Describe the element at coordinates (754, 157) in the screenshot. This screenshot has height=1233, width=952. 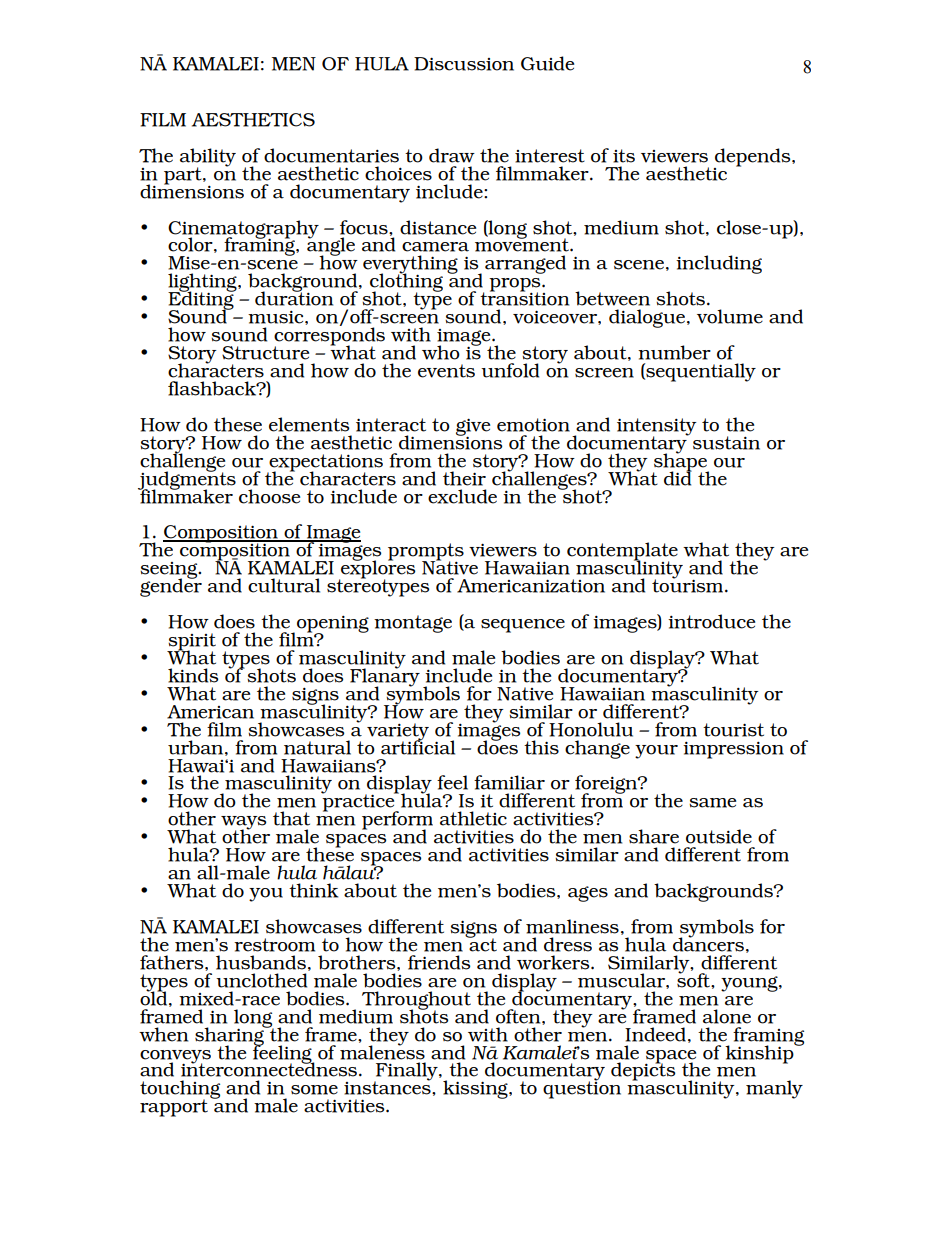
I see `depends` at that location.
